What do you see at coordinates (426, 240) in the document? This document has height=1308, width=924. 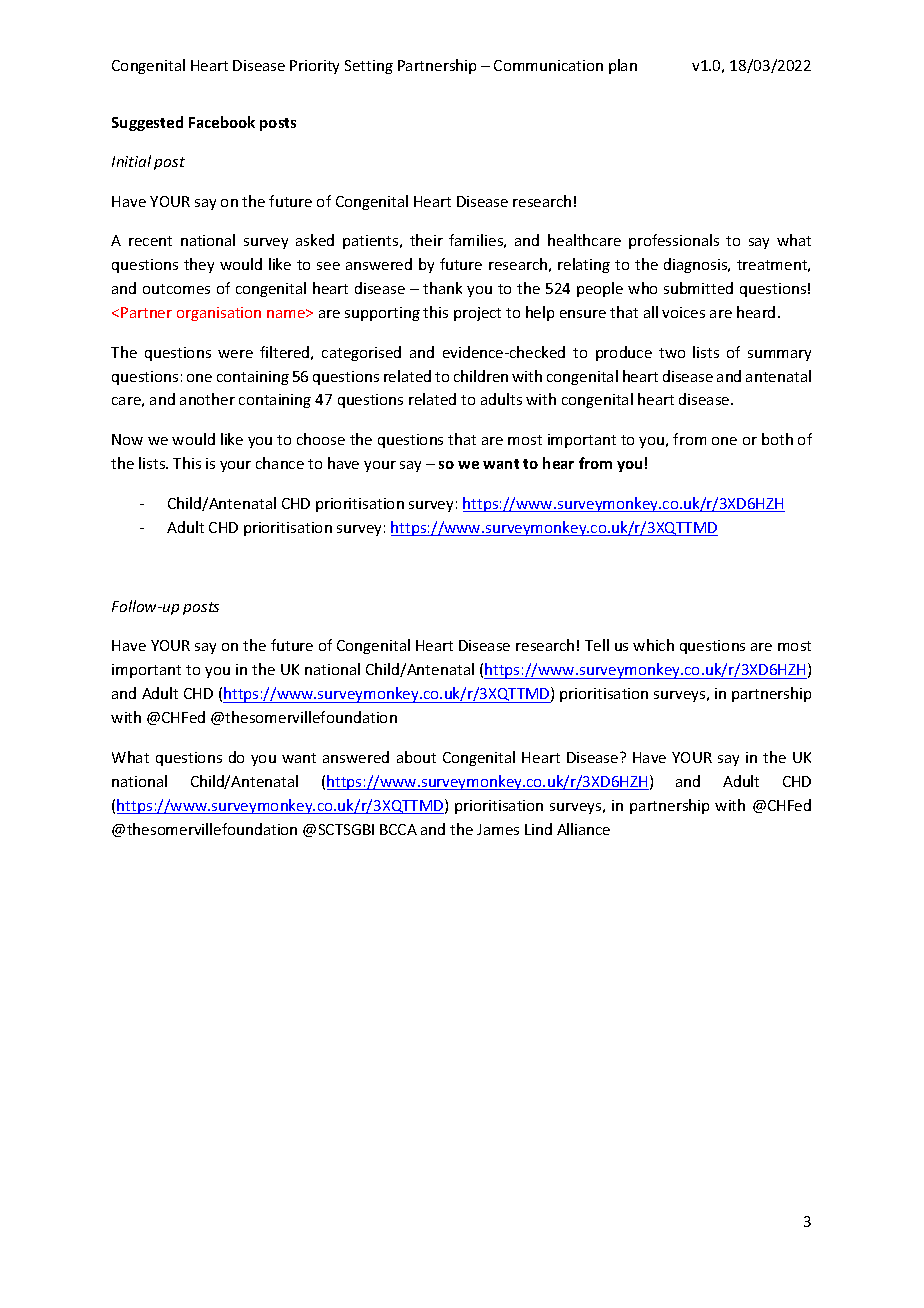 I see `their` at bounding box center [426, 240].
